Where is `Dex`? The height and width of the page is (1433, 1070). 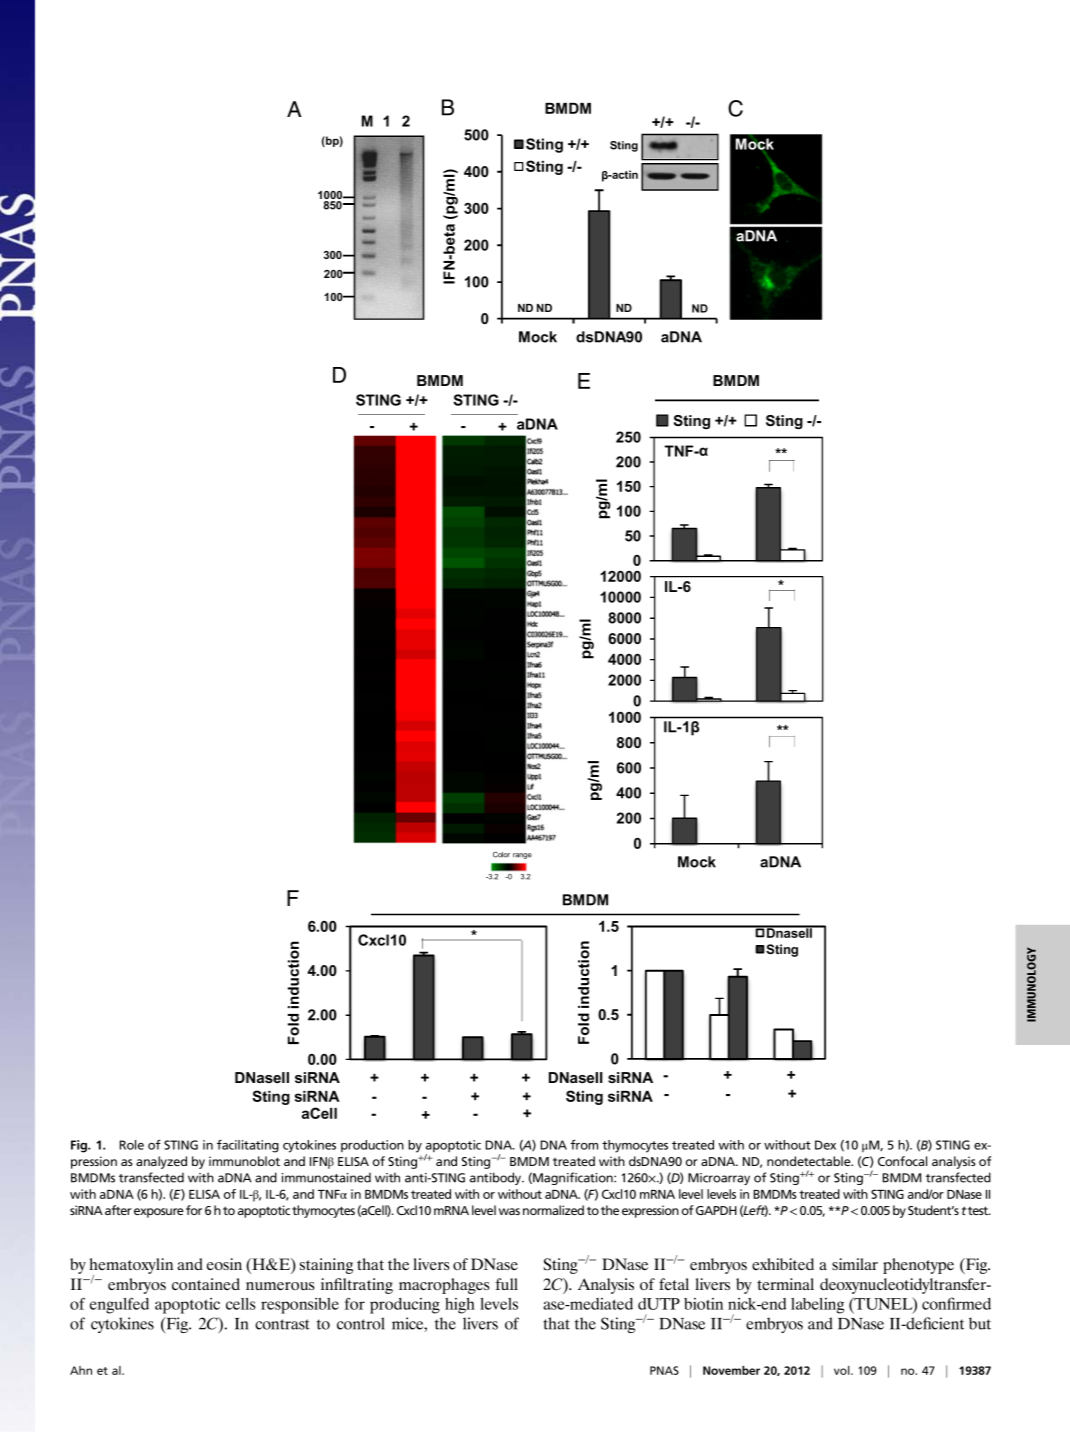
Dex is located at coordinates (825, 1145).
